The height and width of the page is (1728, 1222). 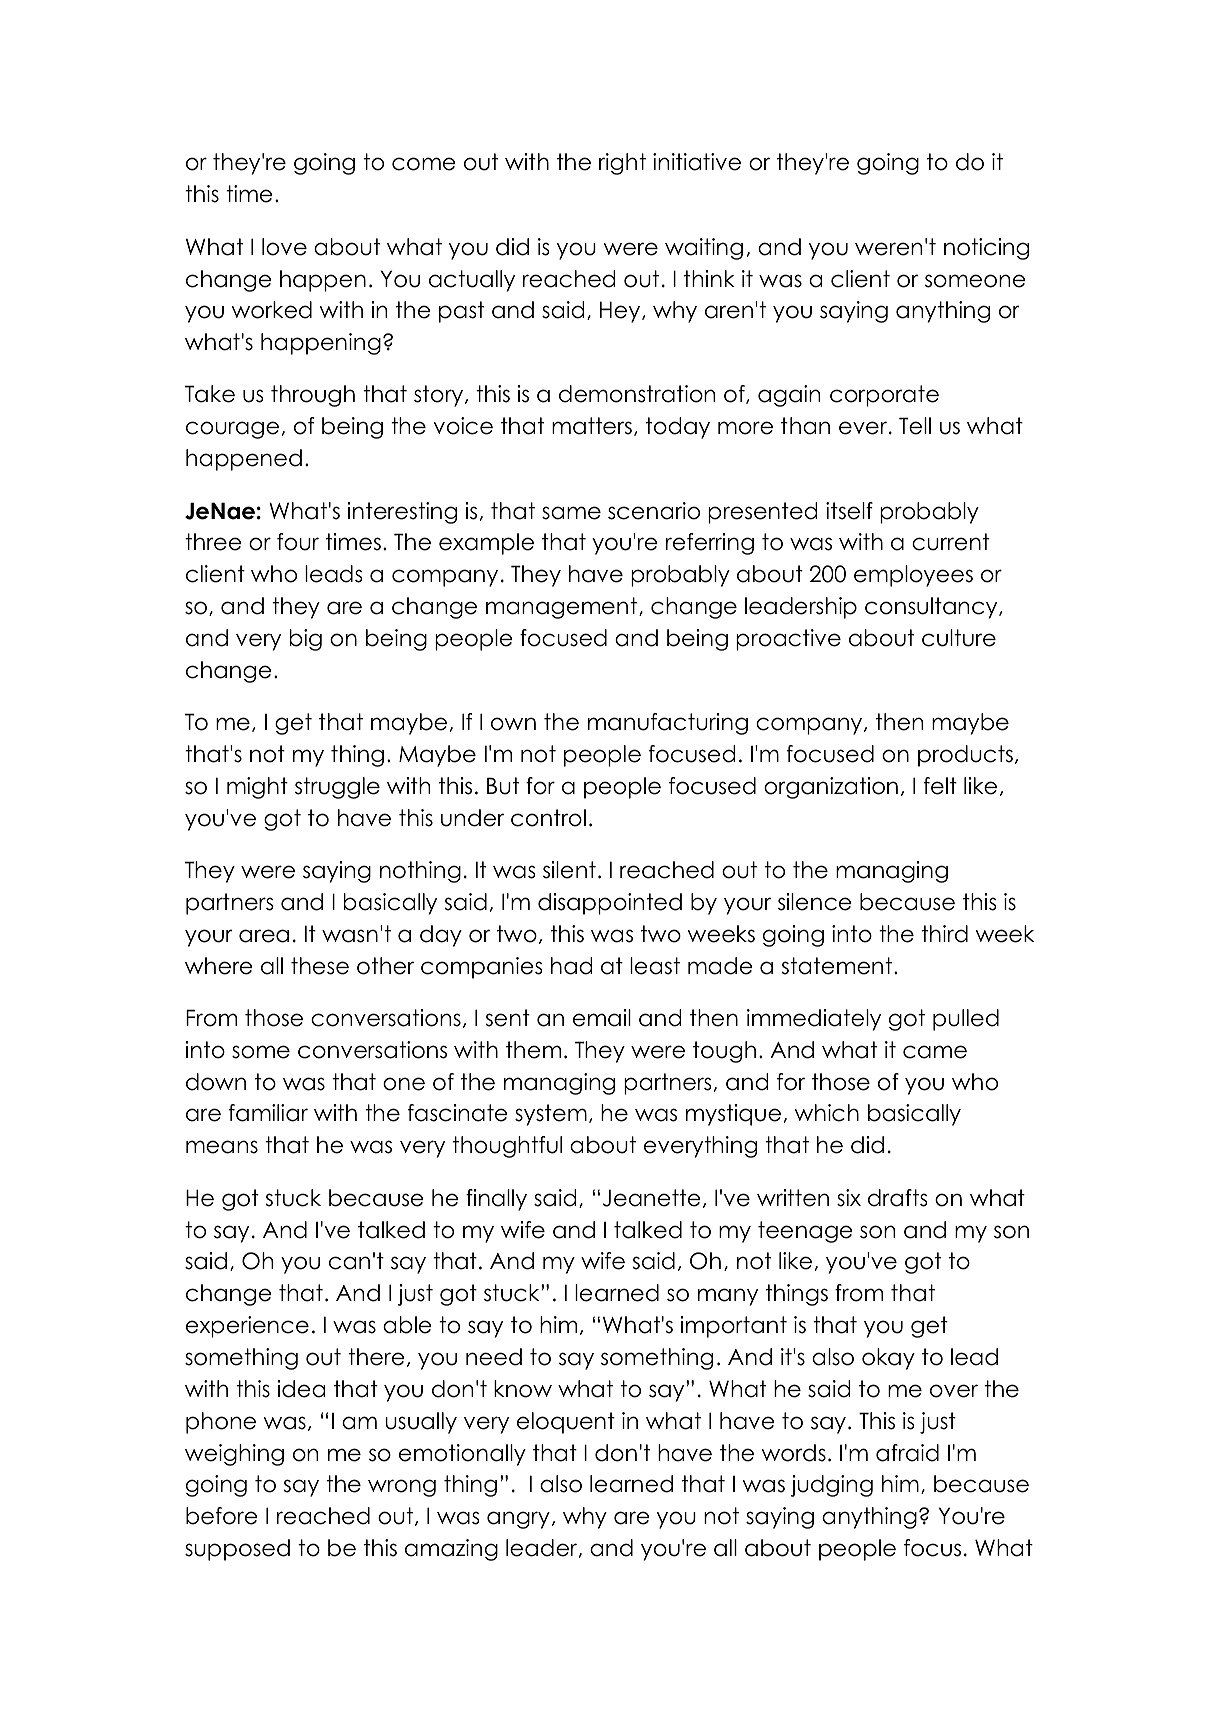 What do you see at coordinates (935, 1052) in the page?
I see `came` at bounding box center [935, 1052].
